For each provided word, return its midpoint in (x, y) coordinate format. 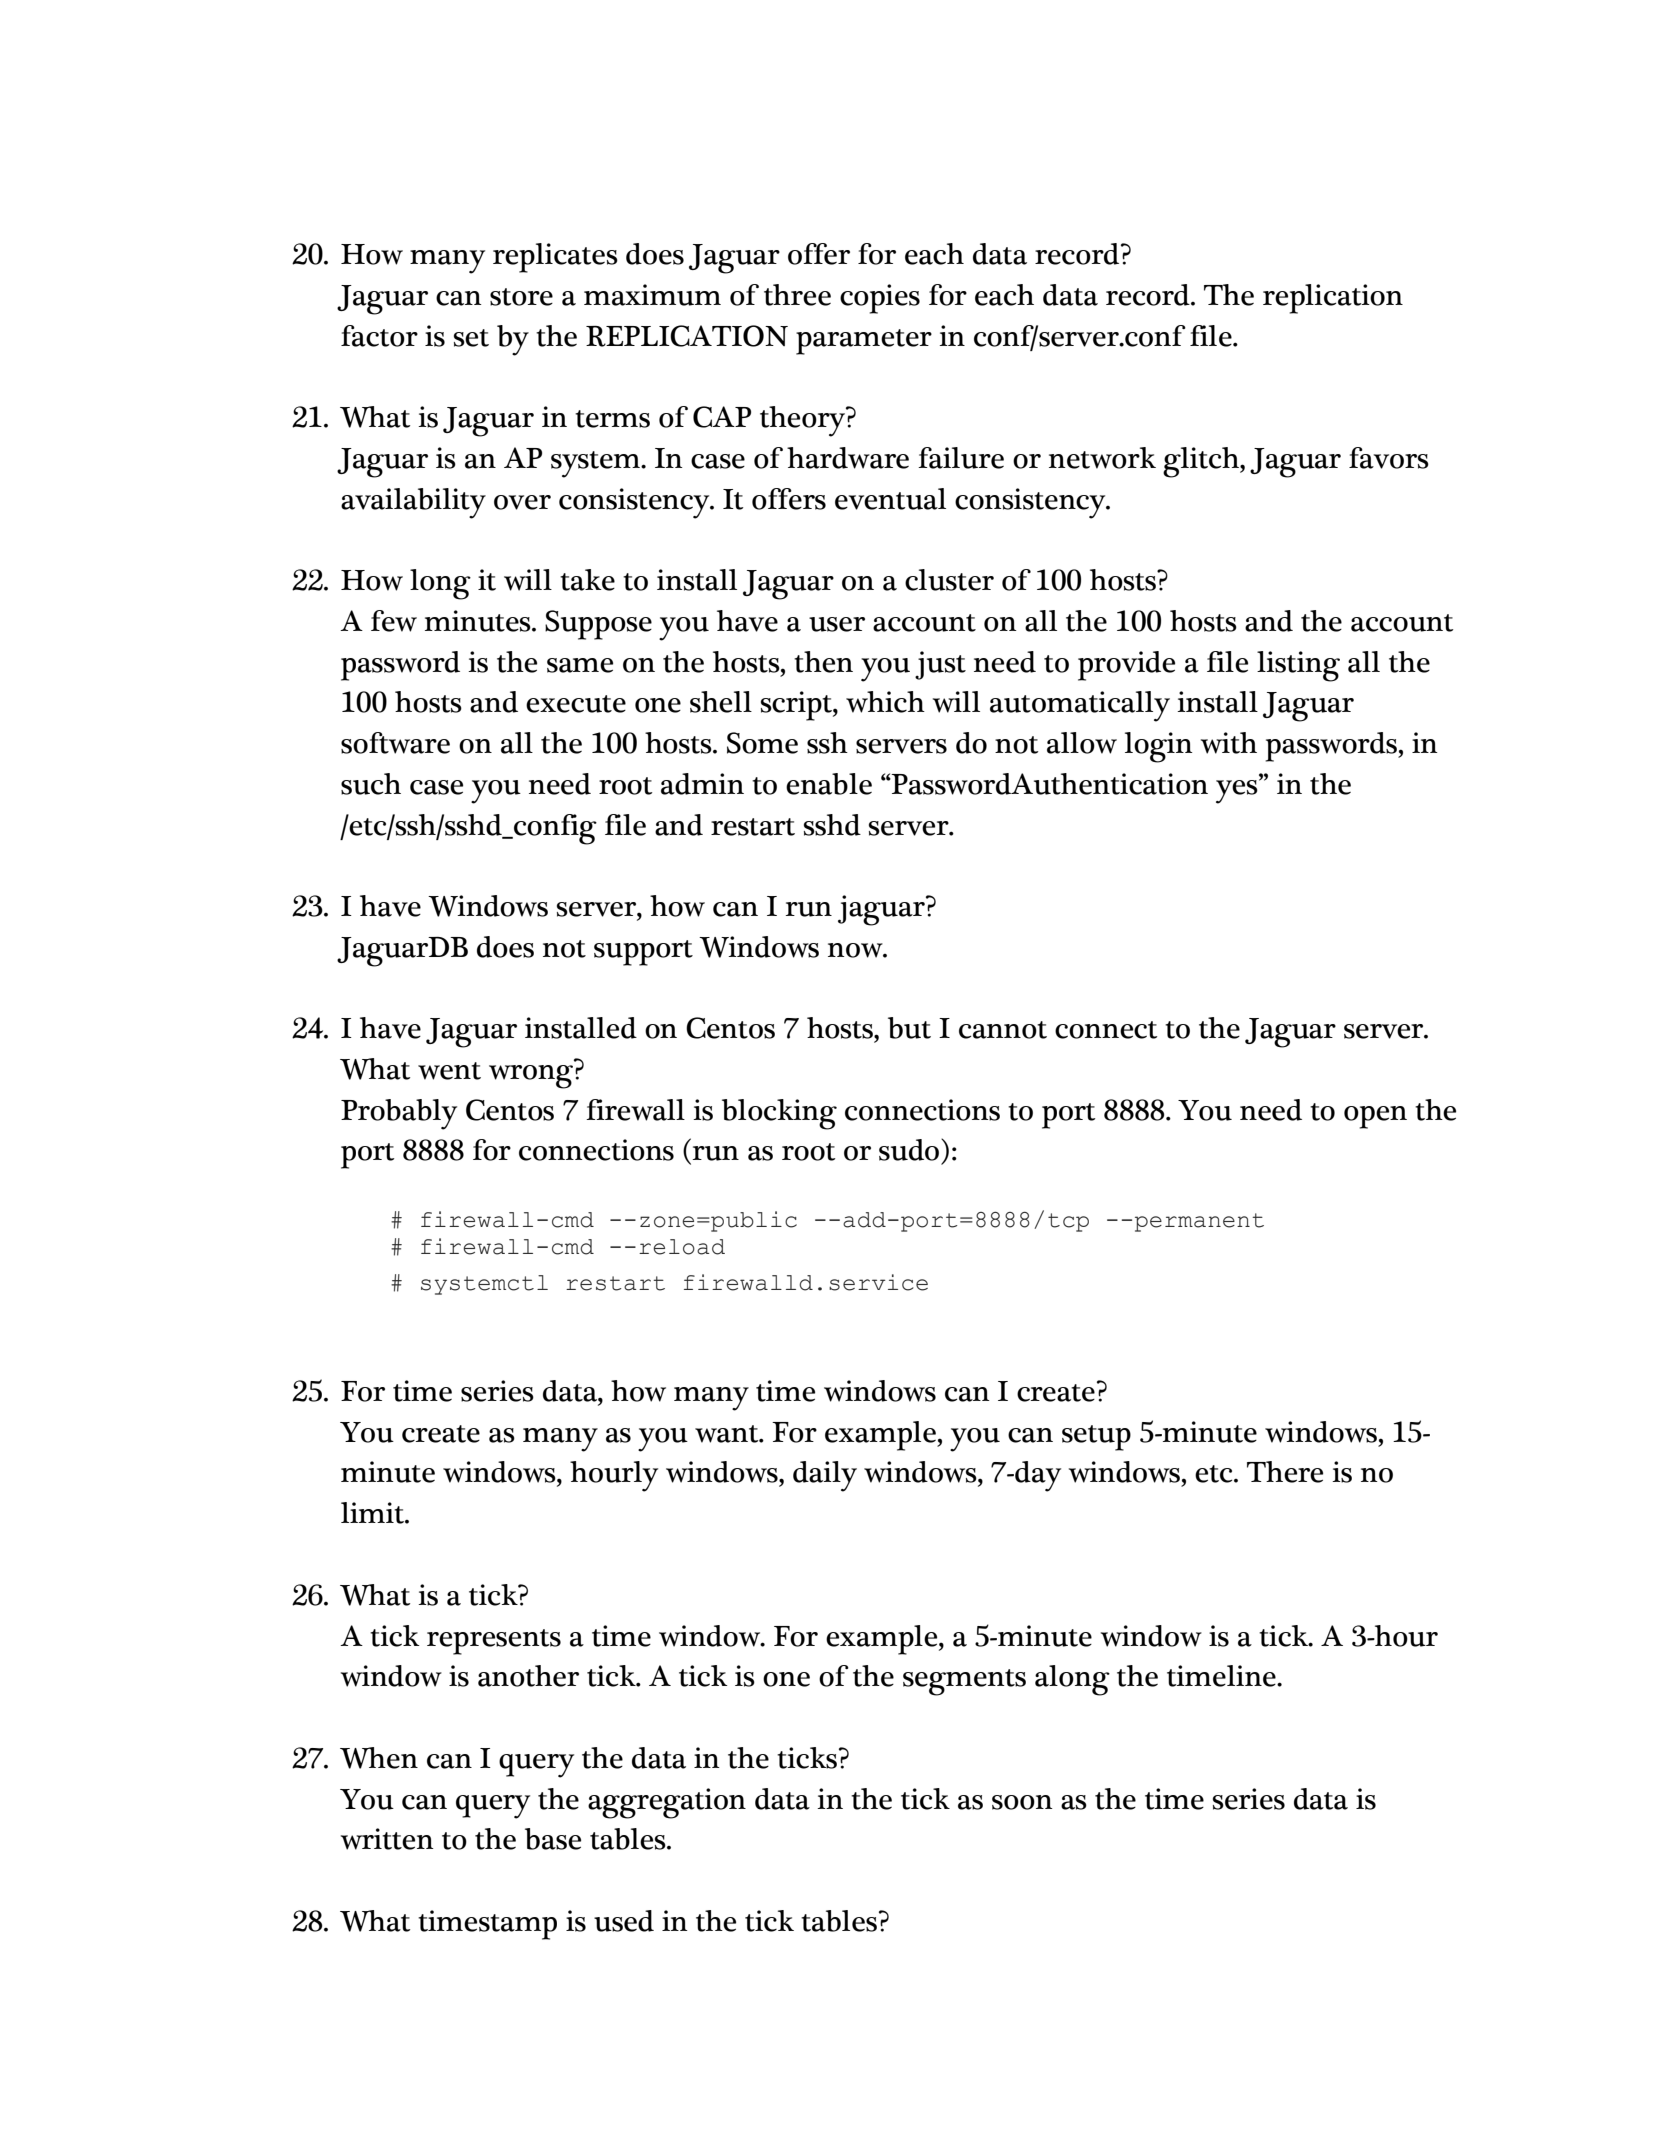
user (837, 624)
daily (825, 1476)
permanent (1199, 1222)
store (521, 297)
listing (1298, 666)
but (909, 1028)
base (553, 1839)
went (449, 1071)
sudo (910, 1150)
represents (494, 1642)
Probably (399, 1114)
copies (880, 299)
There (1285, 1472)
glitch (1202, 462)
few (394, 621)
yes (1238, 791)
